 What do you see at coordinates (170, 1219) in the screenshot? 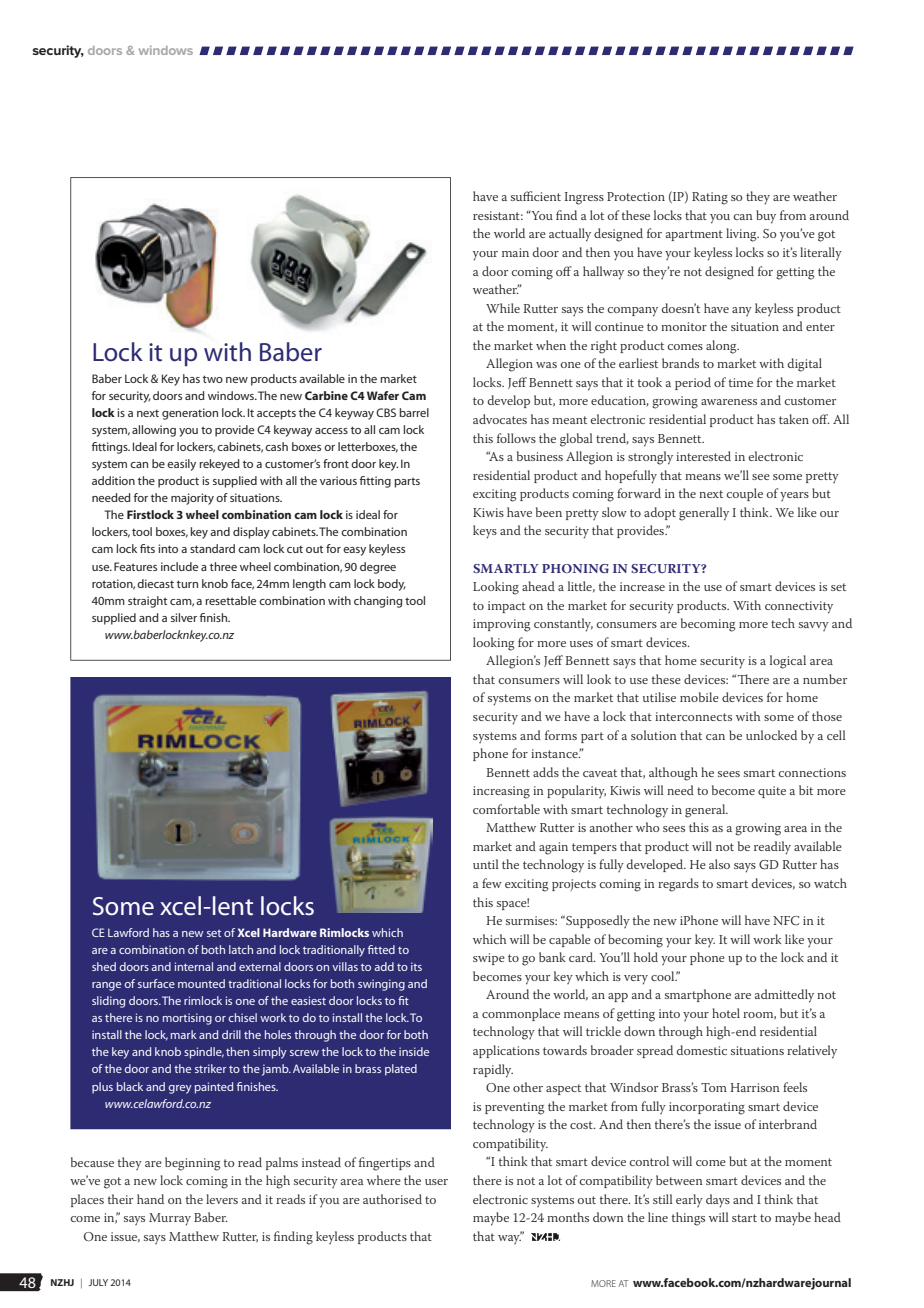
I see `Murray` at bounding box center [170, 1219].
